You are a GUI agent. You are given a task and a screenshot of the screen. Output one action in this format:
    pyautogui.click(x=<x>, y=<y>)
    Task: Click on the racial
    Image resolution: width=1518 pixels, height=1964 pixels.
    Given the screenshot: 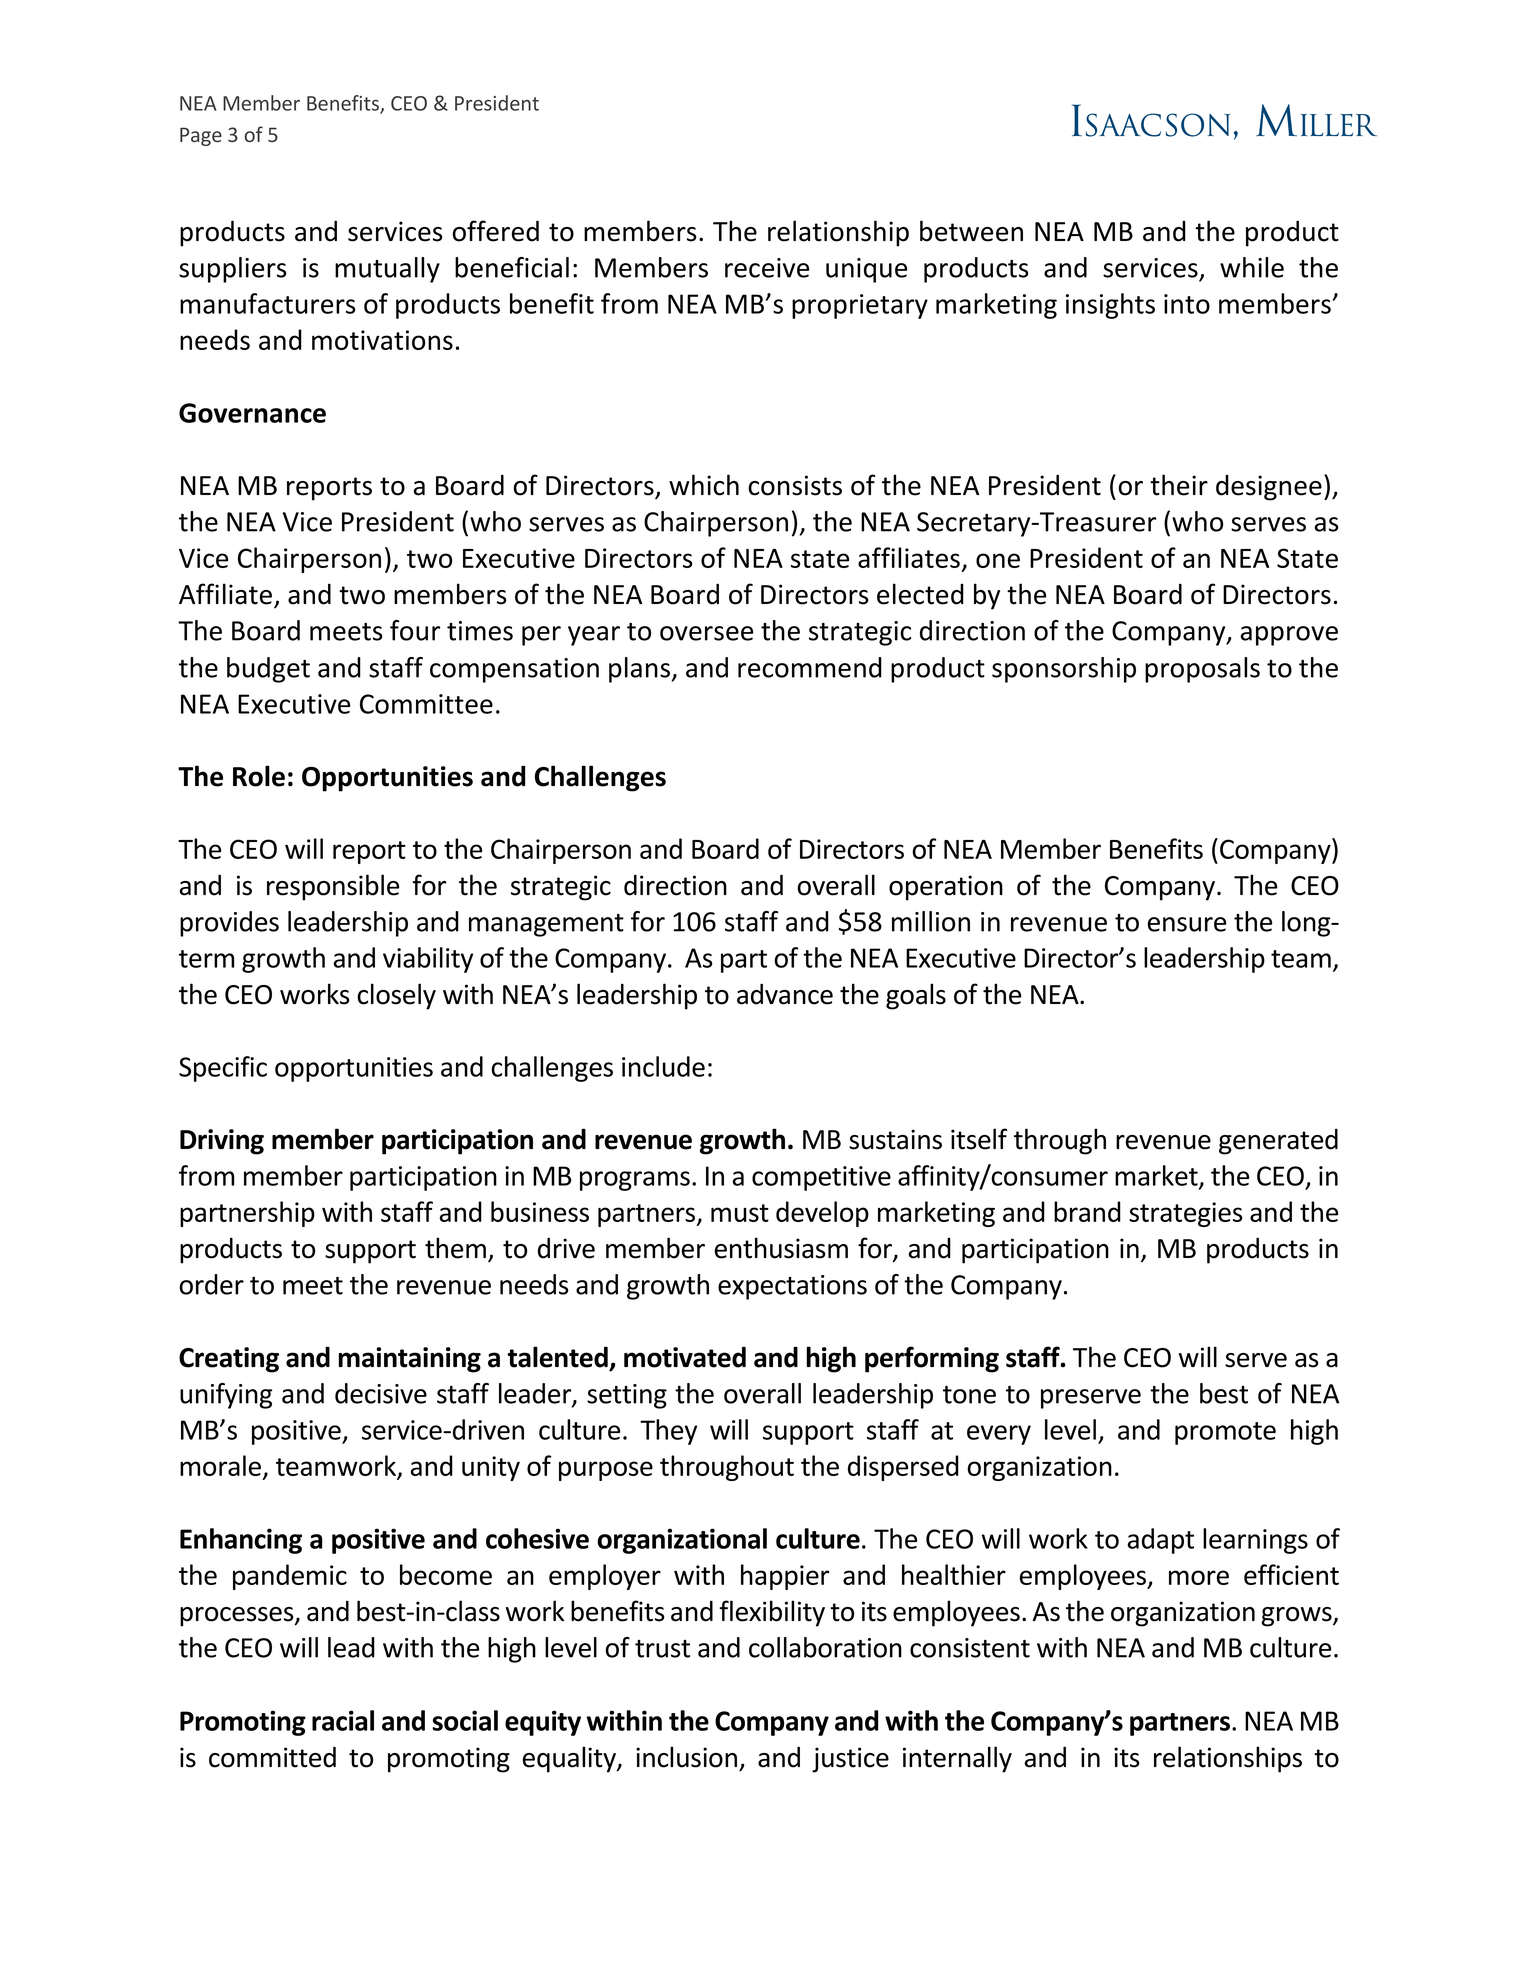 What is the action you would take?
    pyautogui.click(x=343, y=1720)
